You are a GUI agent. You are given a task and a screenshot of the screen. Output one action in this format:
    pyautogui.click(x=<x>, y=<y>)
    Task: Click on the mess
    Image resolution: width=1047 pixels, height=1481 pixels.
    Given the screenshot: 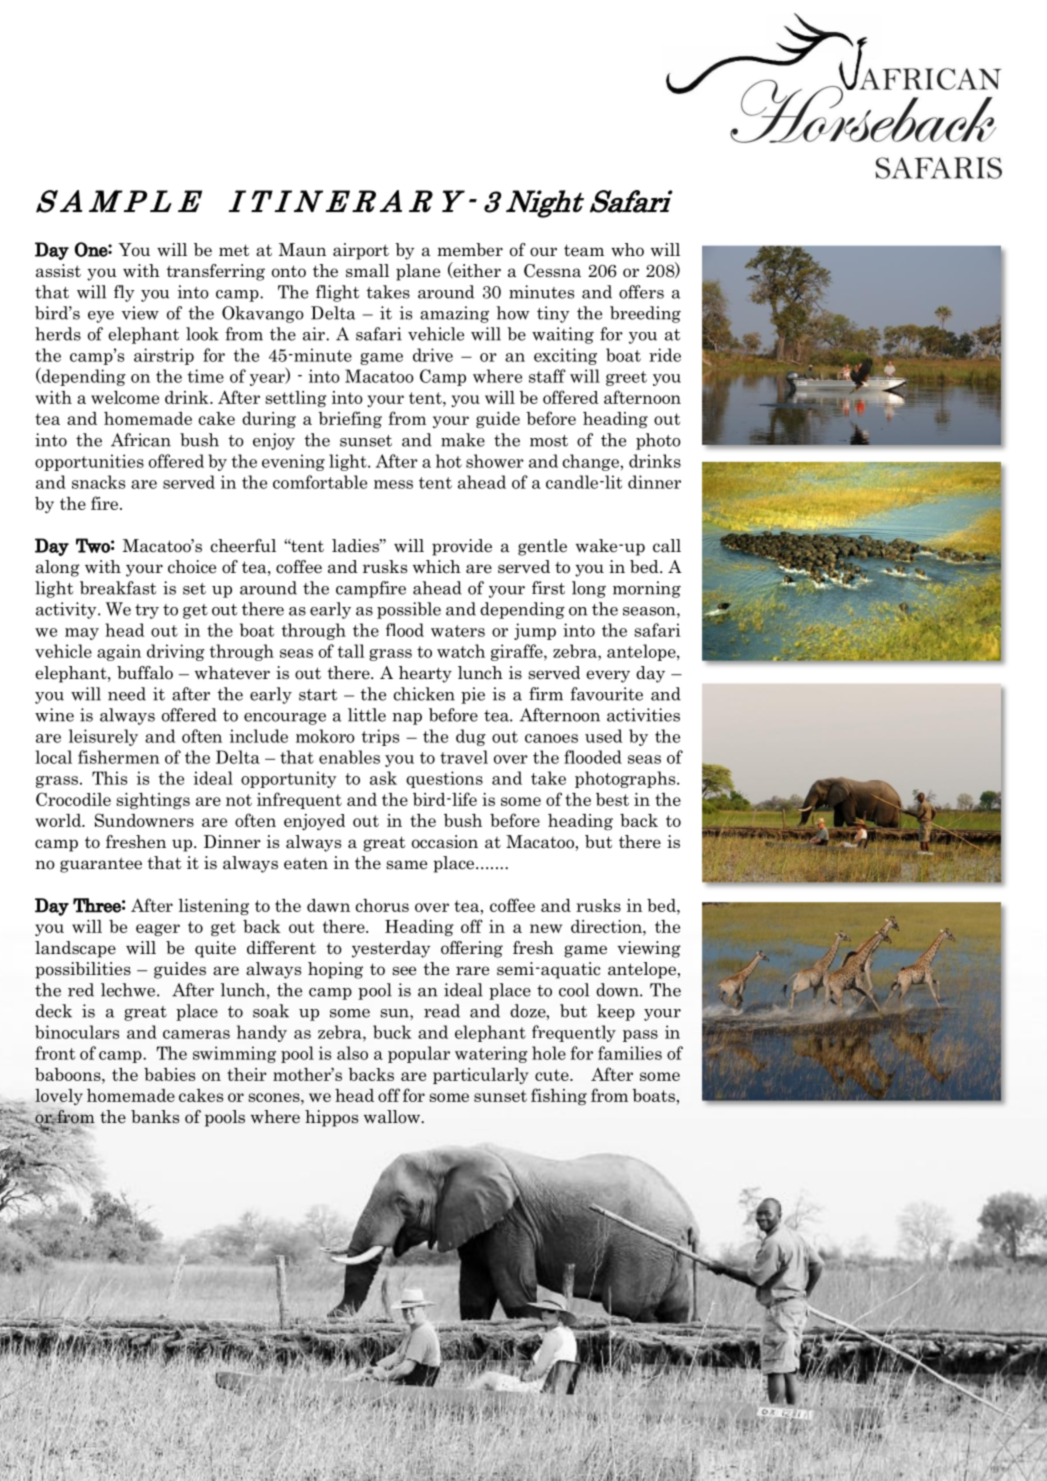 What is the action you would take?
    pyautogui.click(x=393, y=484)
